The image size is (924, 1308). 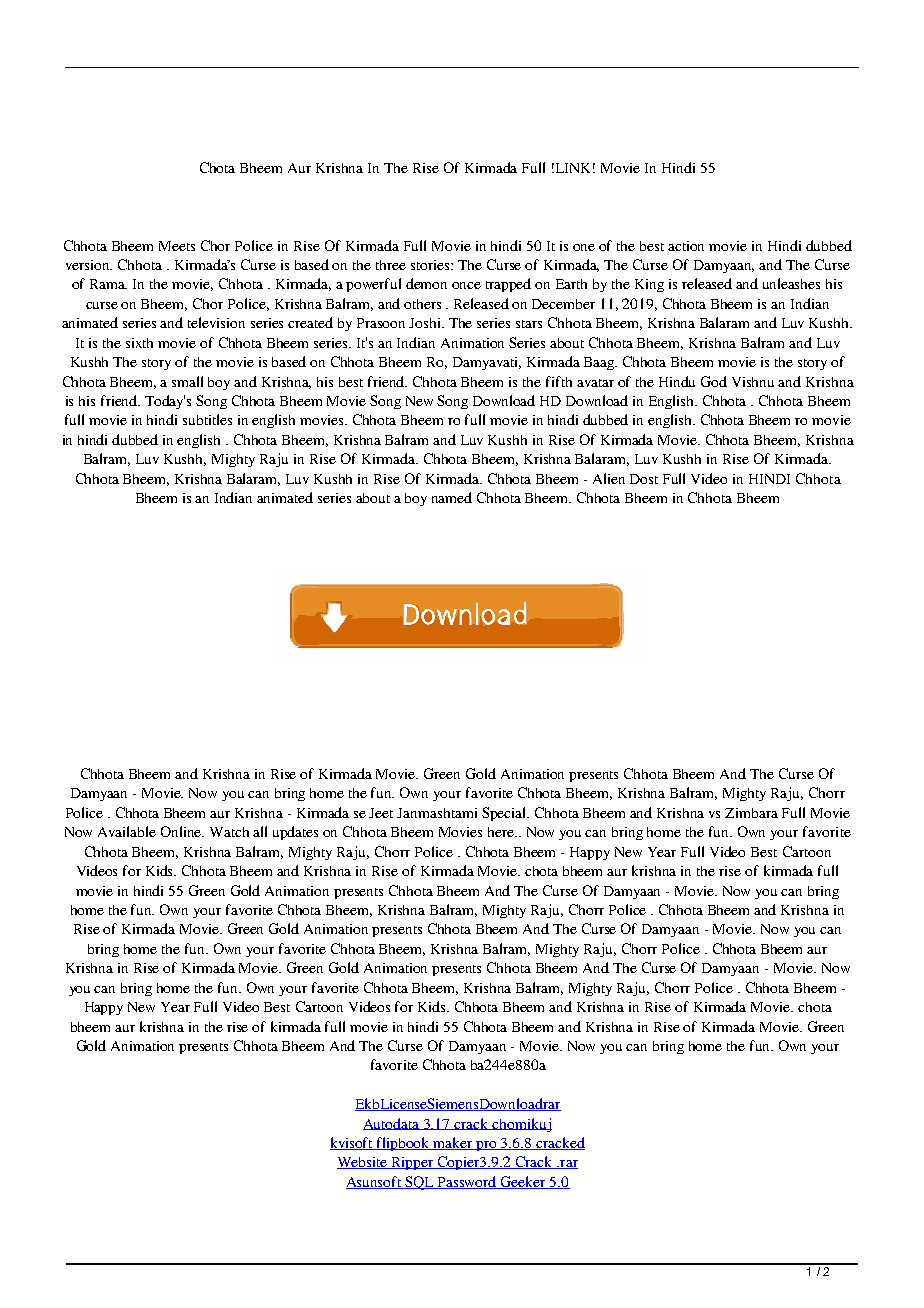 What do you see at coordinates (431, 265) in the screenshot?
I see `stories` at bounding box center [431, 265].
